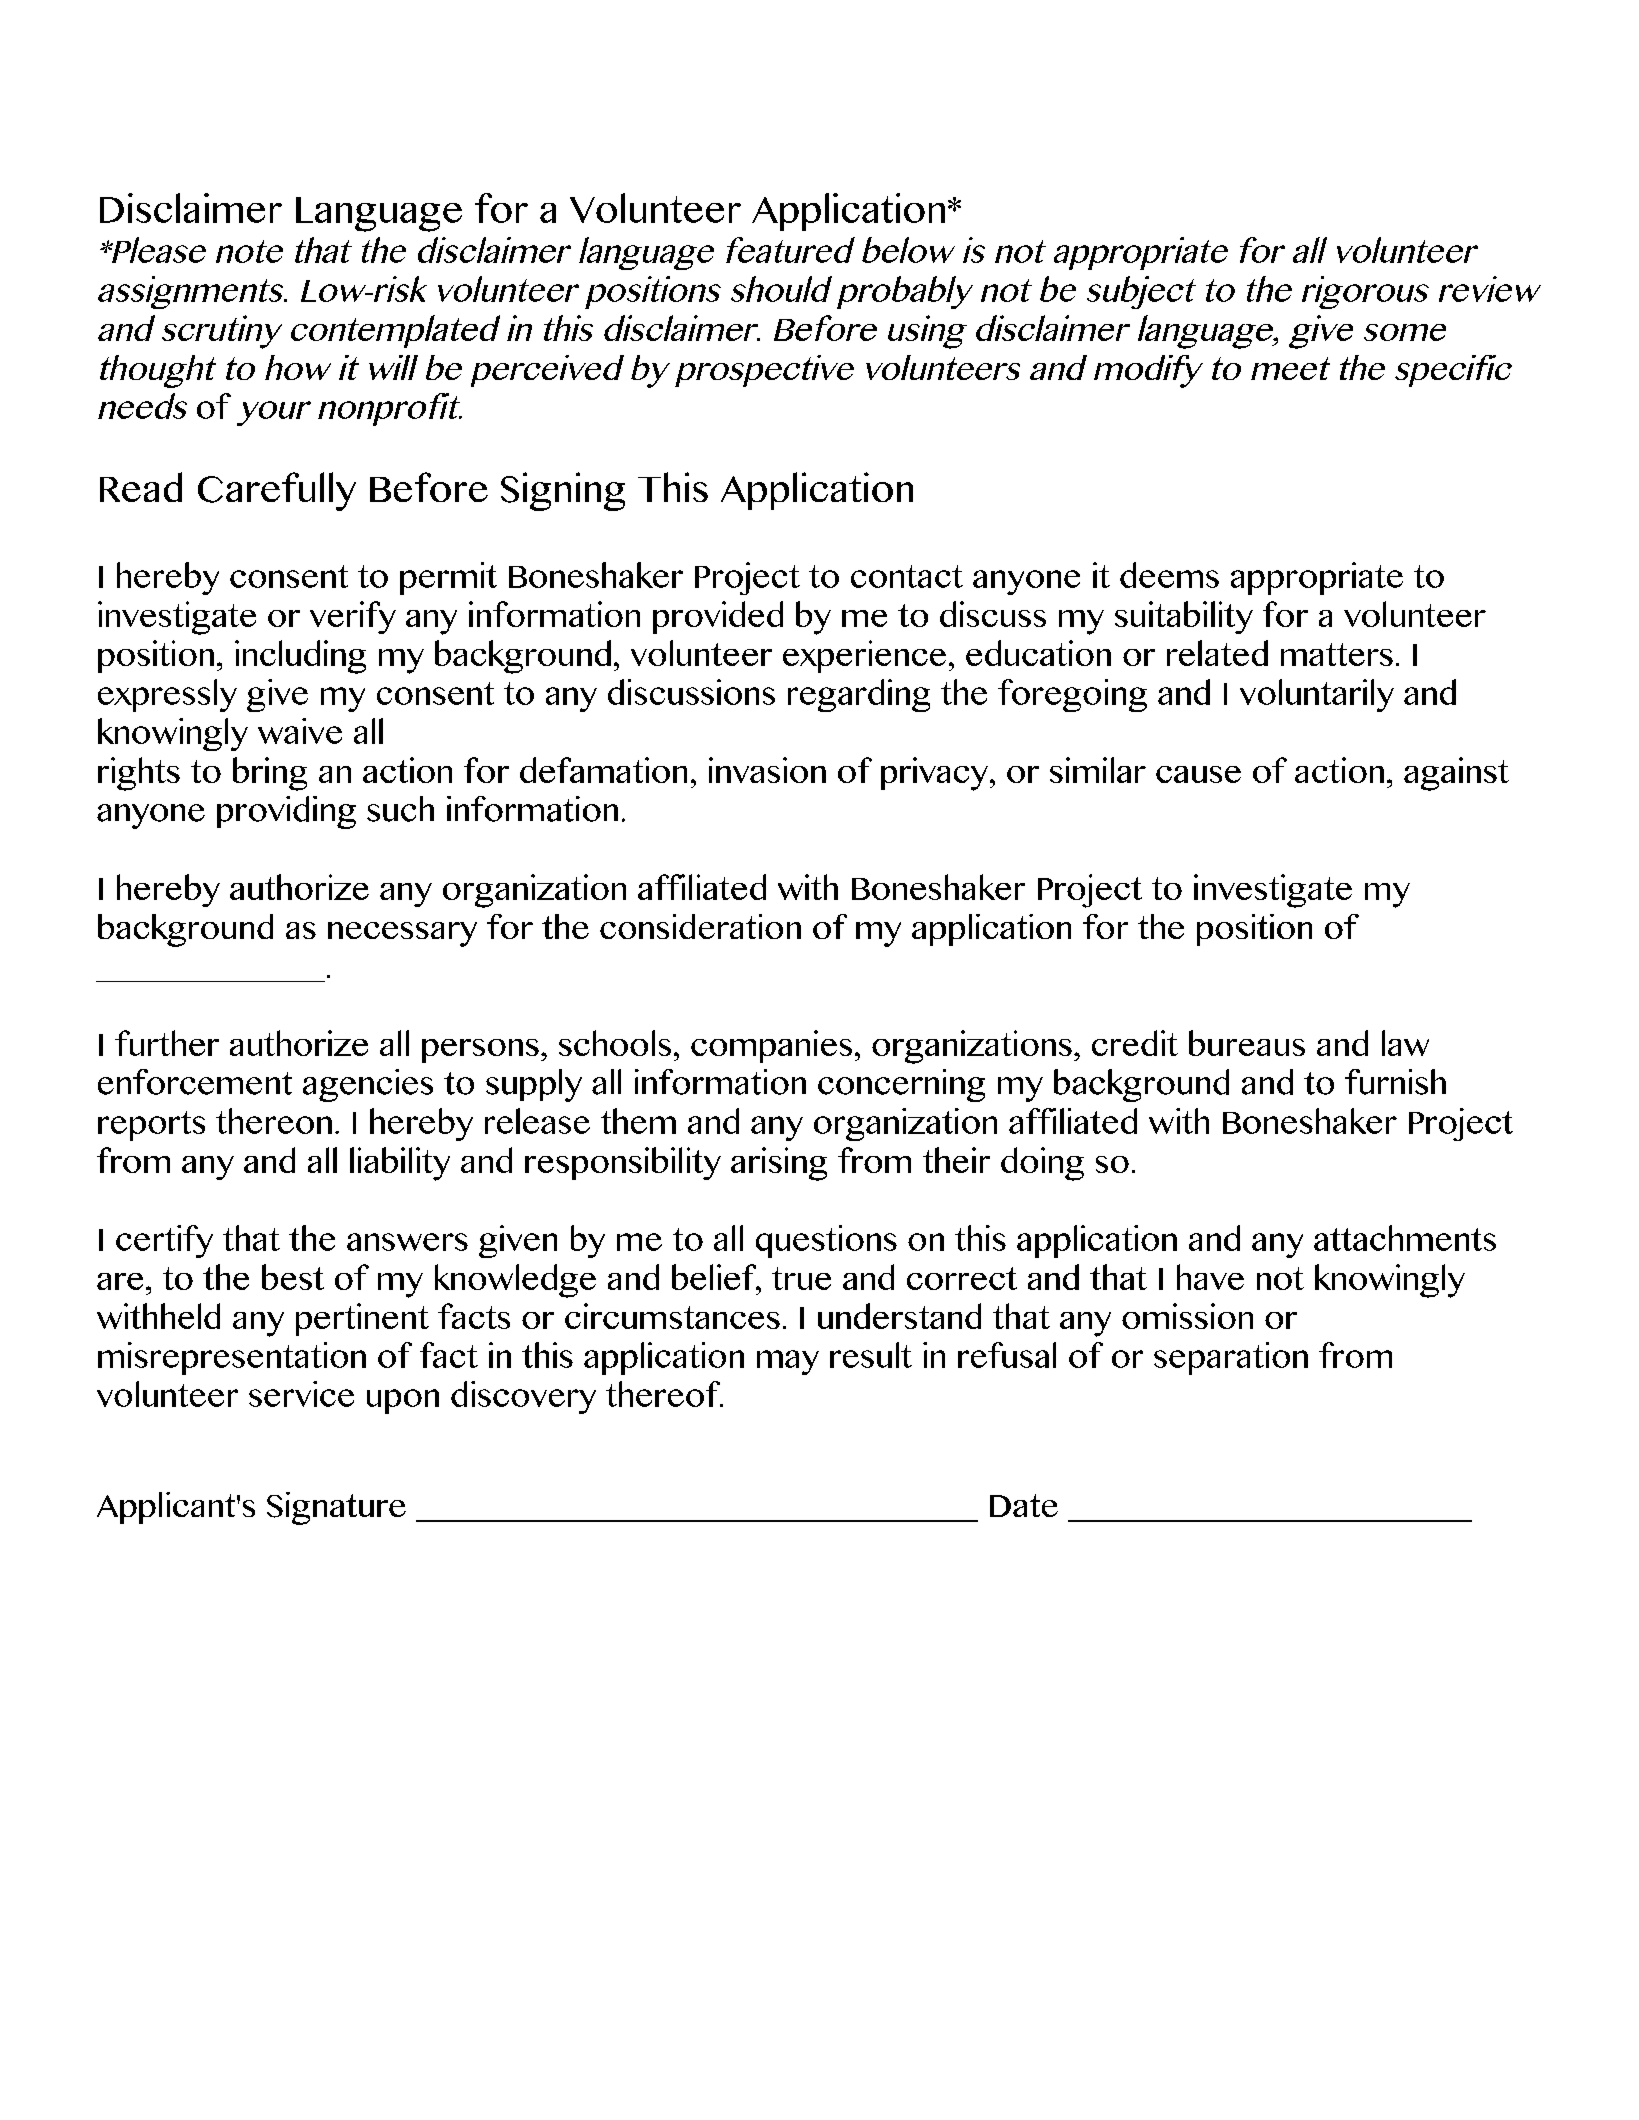 The image size is (1639, 2120). I want to click on further, so click(167, 1043).
